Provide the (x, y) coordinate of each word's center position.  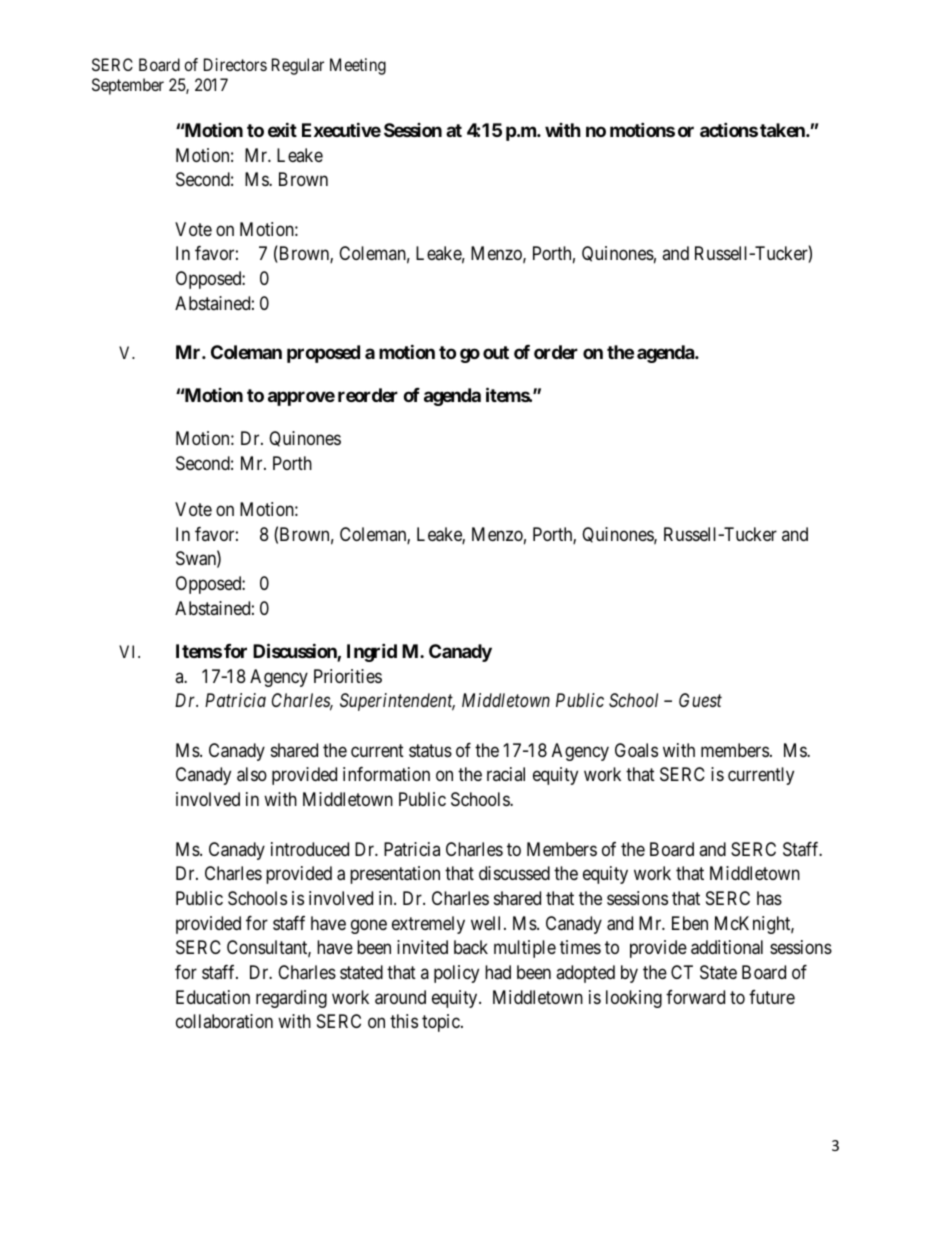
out (496, 352)
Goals (636, 750)
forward (695, 997)
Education (213, 997)
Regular (298, 66)
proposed (323, 354)
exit (282, 129)
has (769, 898)
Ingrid (372, 652)
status (430, 751)
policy (456, 974)
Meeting (358, 66)
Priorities (348, 676)
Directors (235, 64)
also (252, 774)
